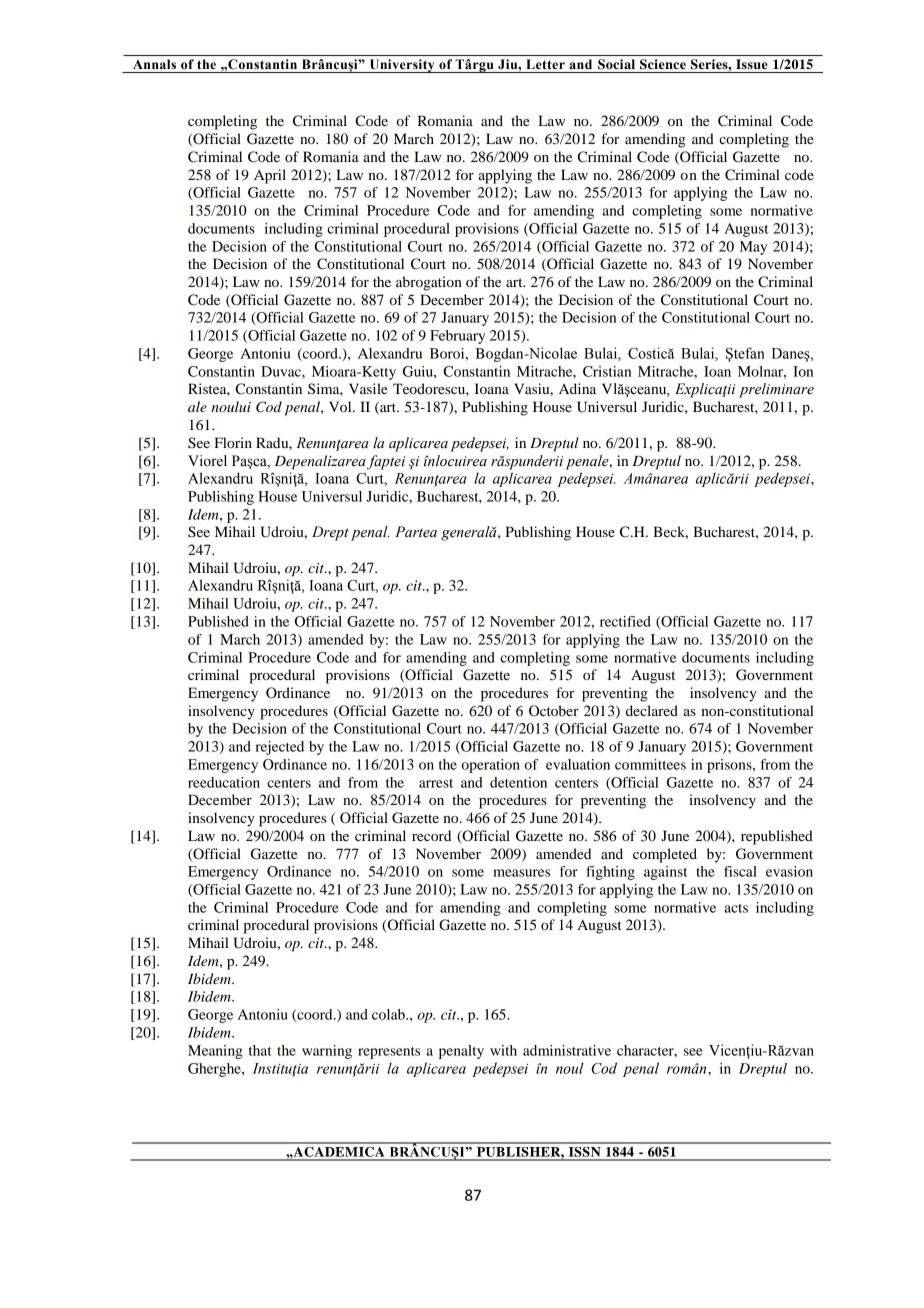 This document has height=1308, width=924. Describe the element at coordinates (368, 388) in the document. I see `Vasile` at that location.
